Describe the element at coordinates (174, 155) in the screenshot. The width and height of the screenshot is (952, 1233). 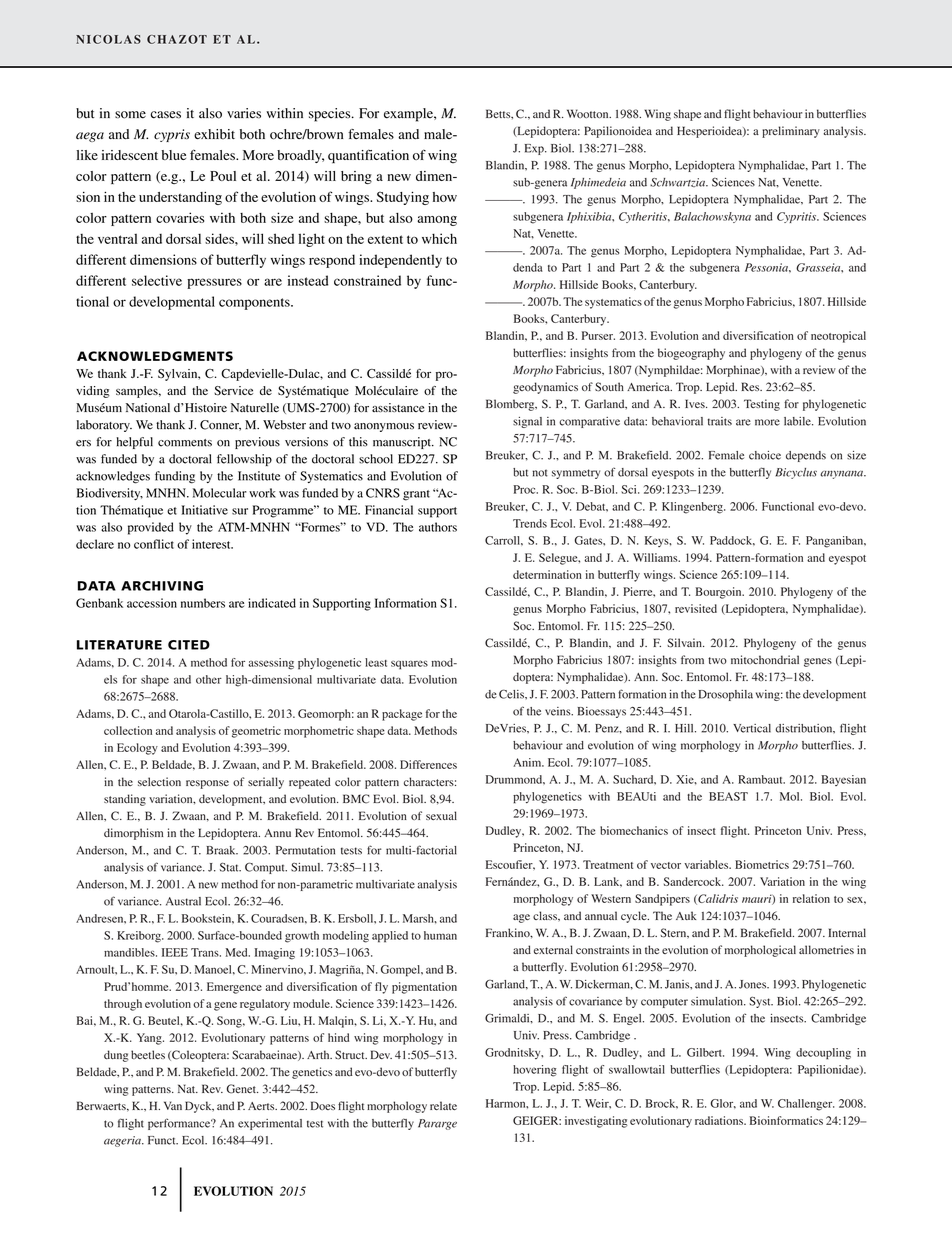
I see `blue` at that location.
